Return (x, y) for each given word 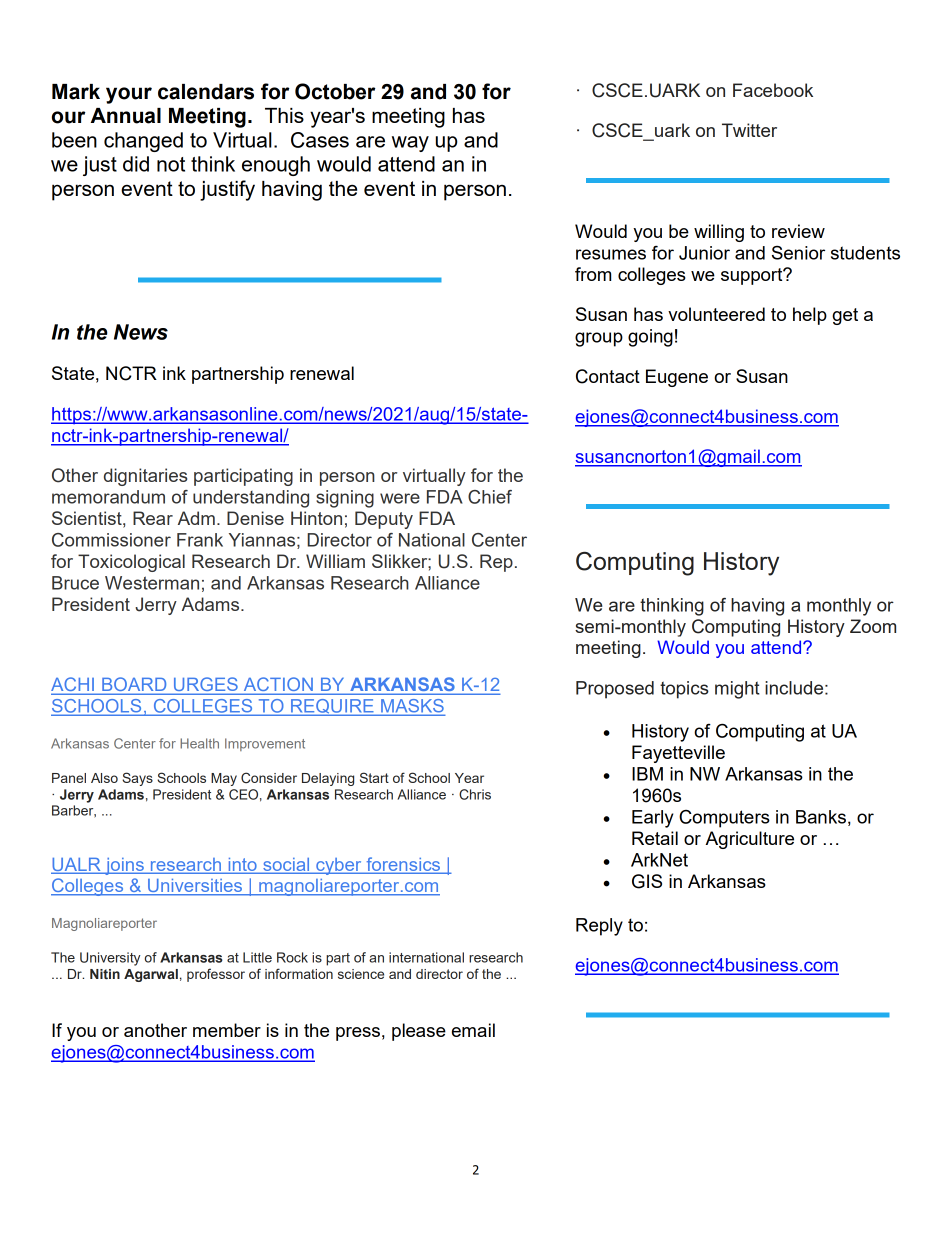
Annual (126, 116)
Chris (475, 794)
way (410, 144)
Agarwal (151, 975)
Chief (490, 497)
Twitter (749, 130)
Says (137, 779)
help (810, 316)
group (599, 339)
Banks (821, 817)
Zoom (873, 626)
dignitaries (145, 477)
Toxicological (131, 563)
